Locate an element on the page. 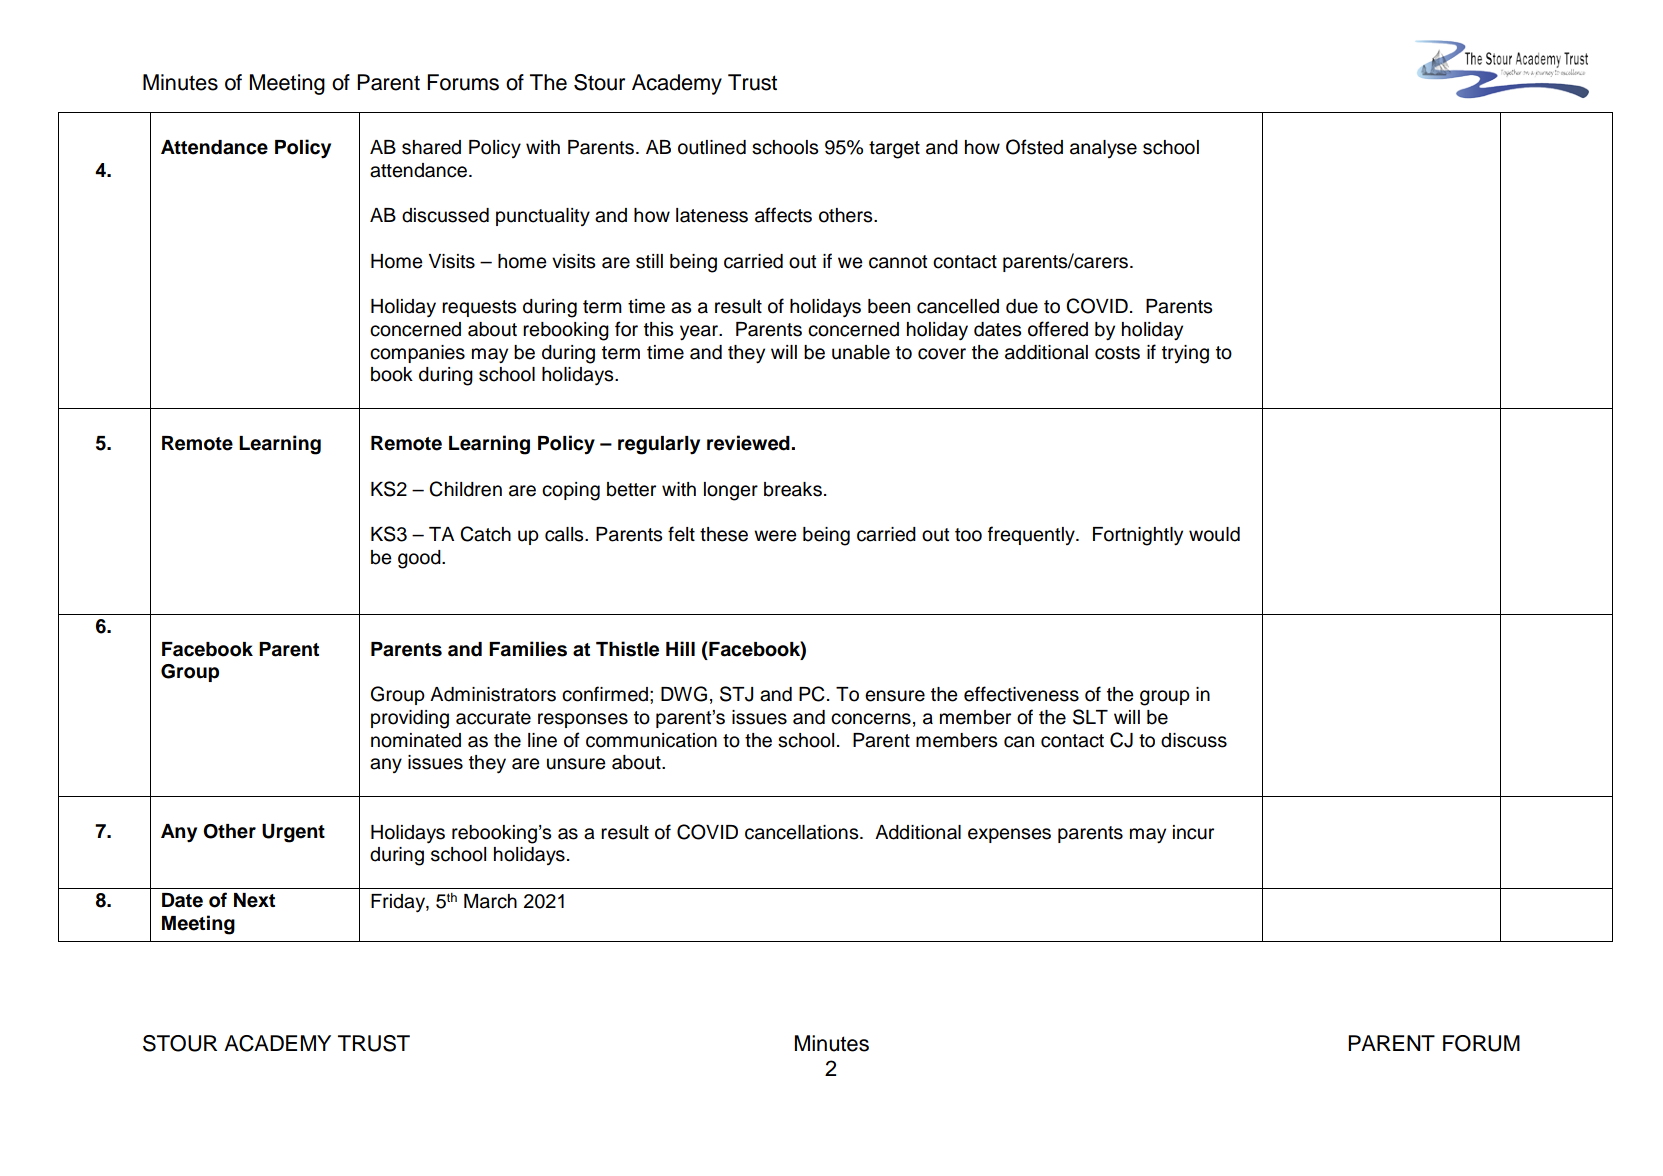 The height and width of the image is (1176, 1663). analyse is located at coordinates (1103, 149).
